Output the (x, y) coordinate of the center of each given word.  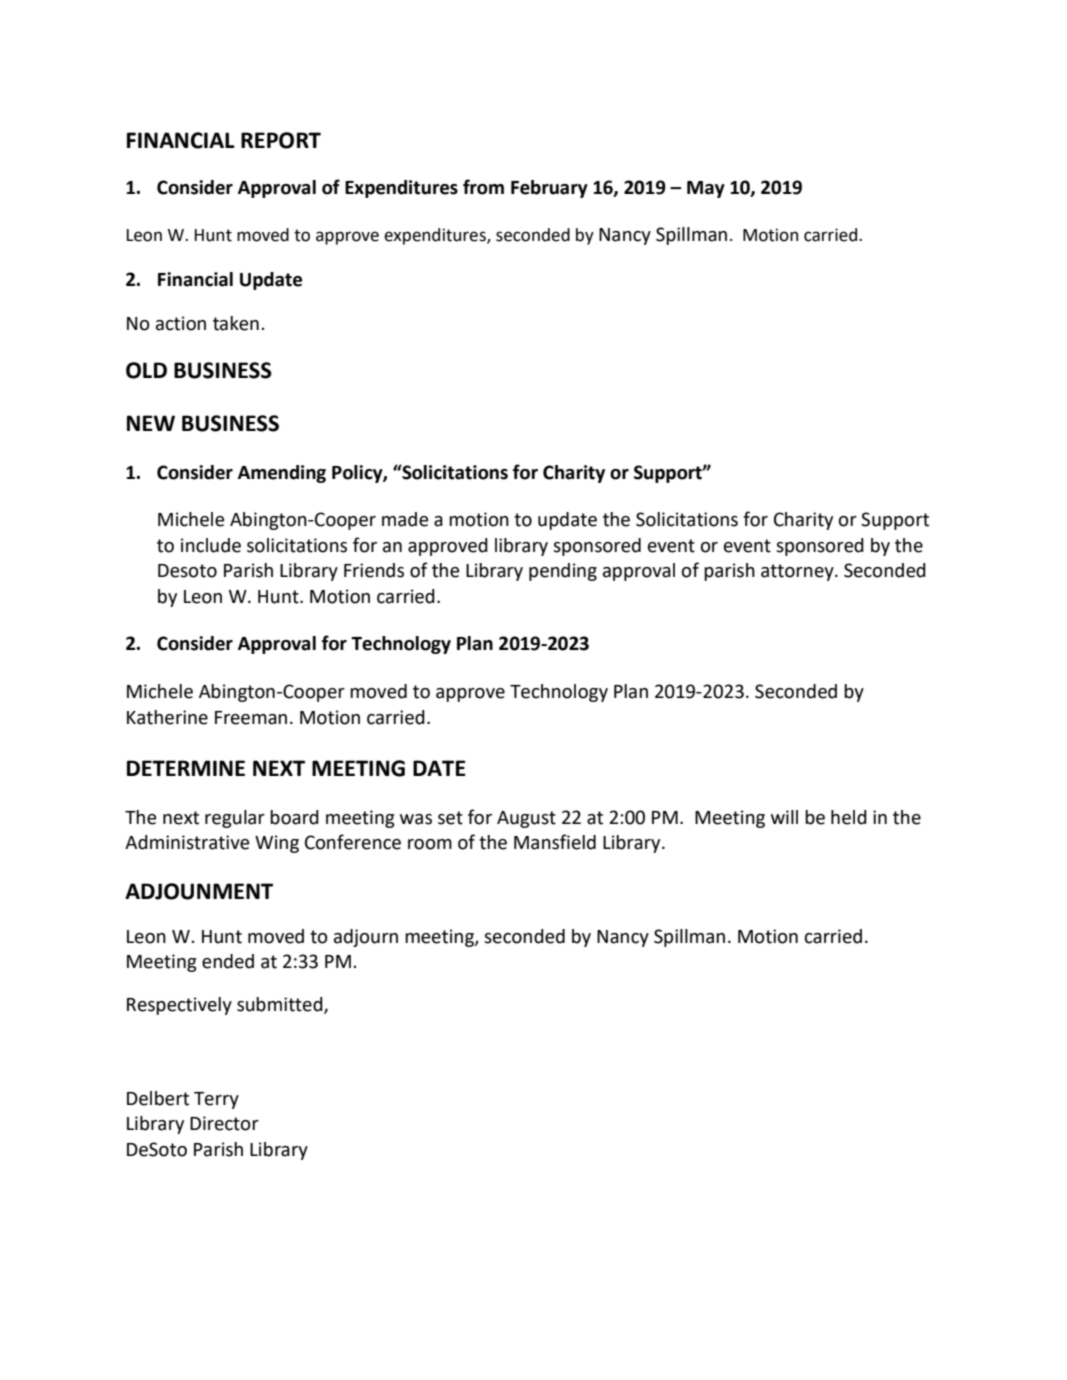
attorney (798, 572)
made (405, 519)
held (849, 817)
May (706, 189)
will (784, 817)
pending (563, 572)
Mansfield (555, 842)
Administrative (187, 842)
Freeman (251, 718)
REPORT (281, 140)
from (483, 187)
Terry (216, 1100)
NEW (151, 423)
